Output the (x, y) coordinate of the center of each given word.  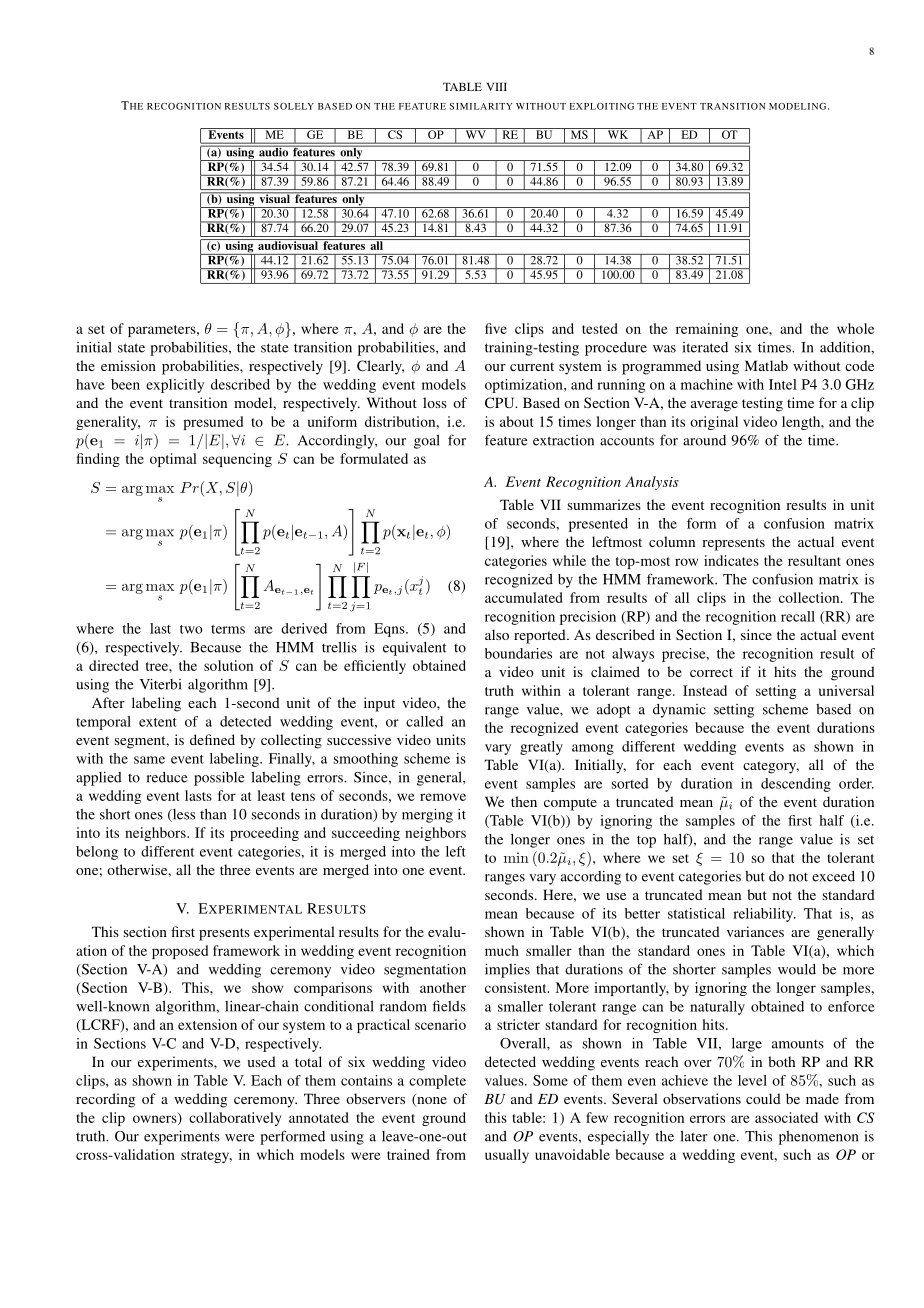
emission (128, 365)
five (496, 328)
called (424, 721)
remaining (707, 330)
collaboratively (235, 1119)
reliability (764, 915)
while (569, 560)
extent (158, 722)
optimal (173, 460)
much (502, 950)
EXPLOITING (602, 106)
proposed (180, 952)
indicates (731, 560)
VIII (497, 87)
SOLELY (294, 106)
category (771, 767)
